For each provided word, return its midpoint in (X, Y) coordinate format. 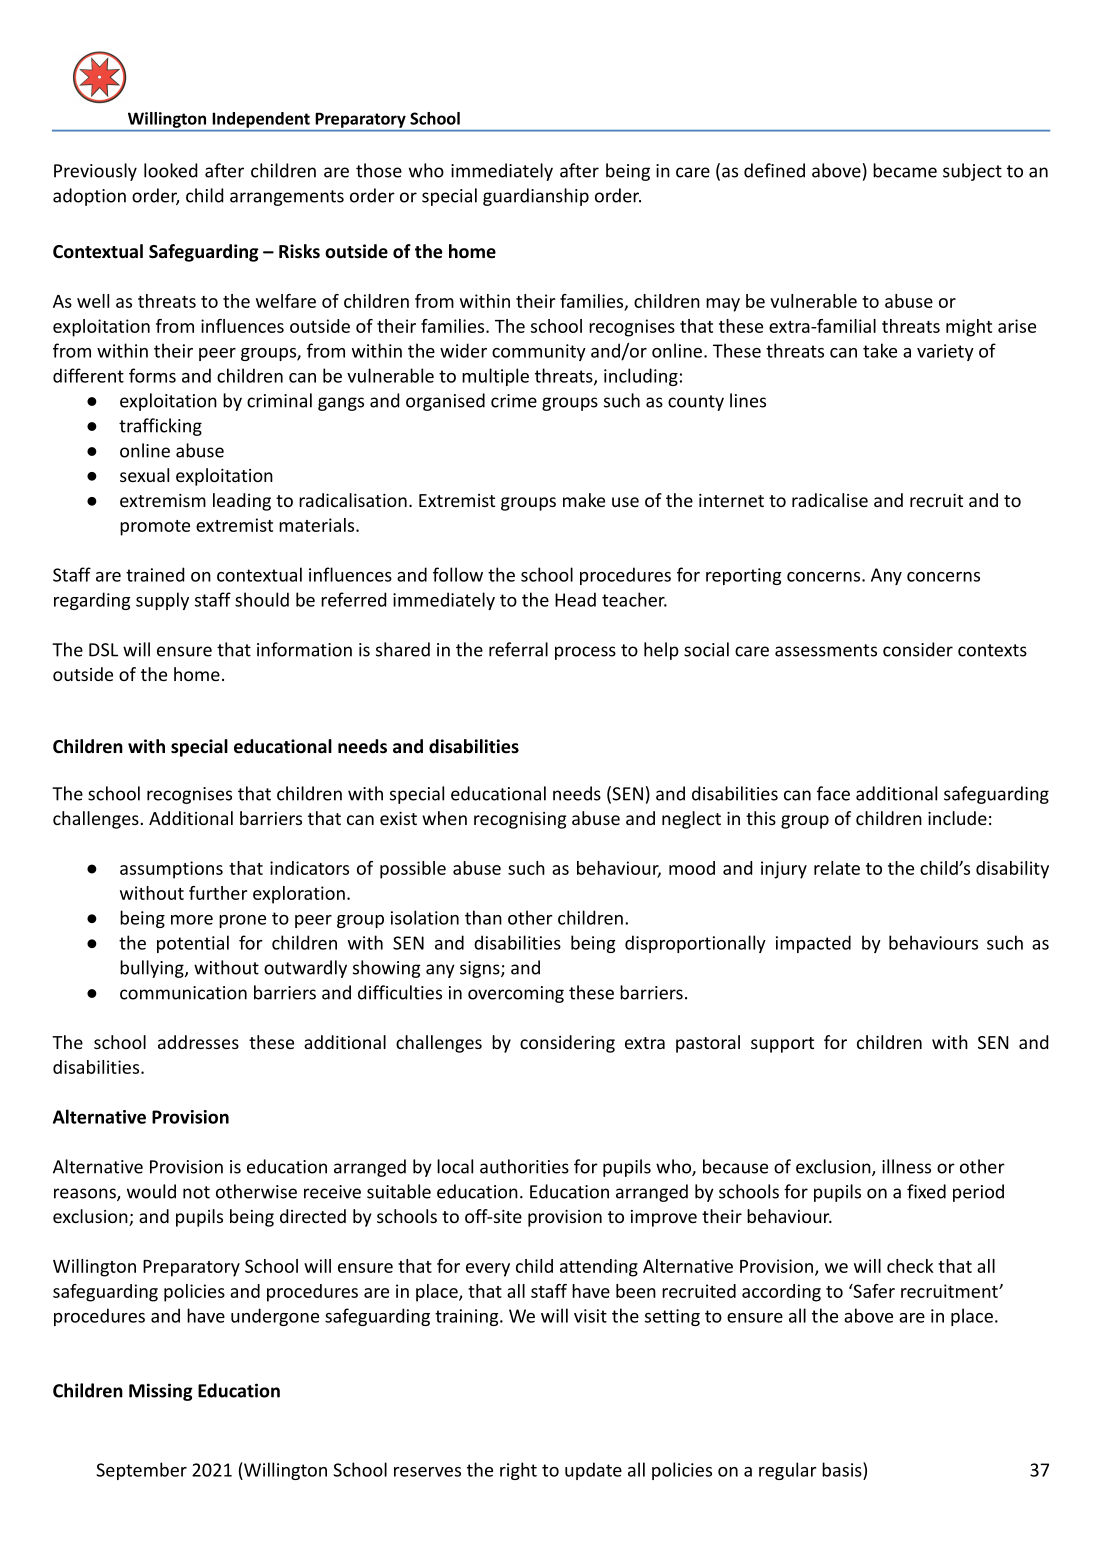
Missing (161, 1392)
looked (170, 170)
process (585, 653)
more (192, 920)
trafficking (160, 427)
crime (514, 401)
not (196, 1192)
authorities (524, 1166)
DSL (103, 650)
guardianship (536, 197)
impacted (813, 944)
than (483, 917)
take (880, 350)
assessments (826, 650)
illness (906, 1166)
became (905, 170)
